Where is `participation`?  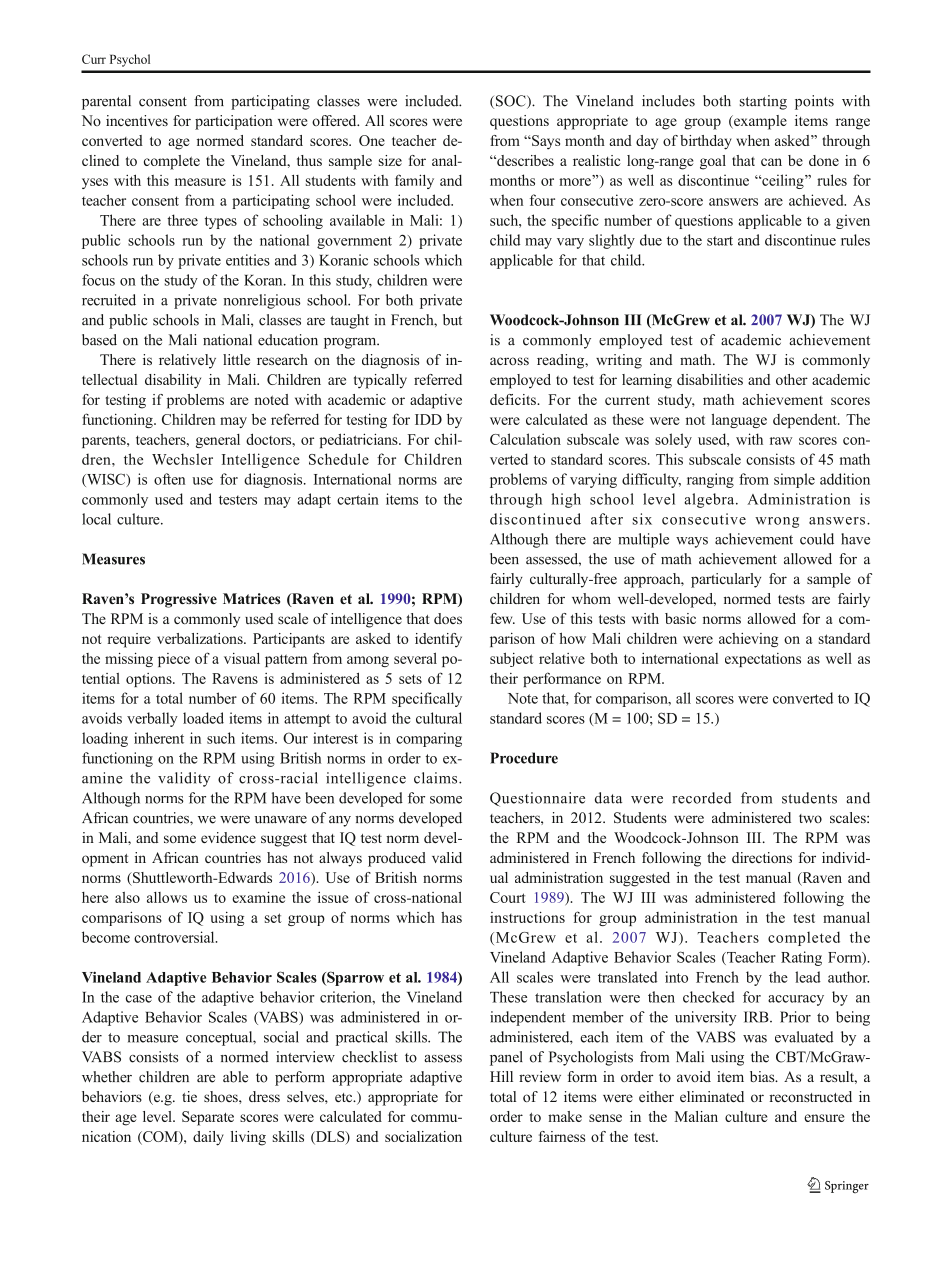
participation is located at coordinates (234, 122).
